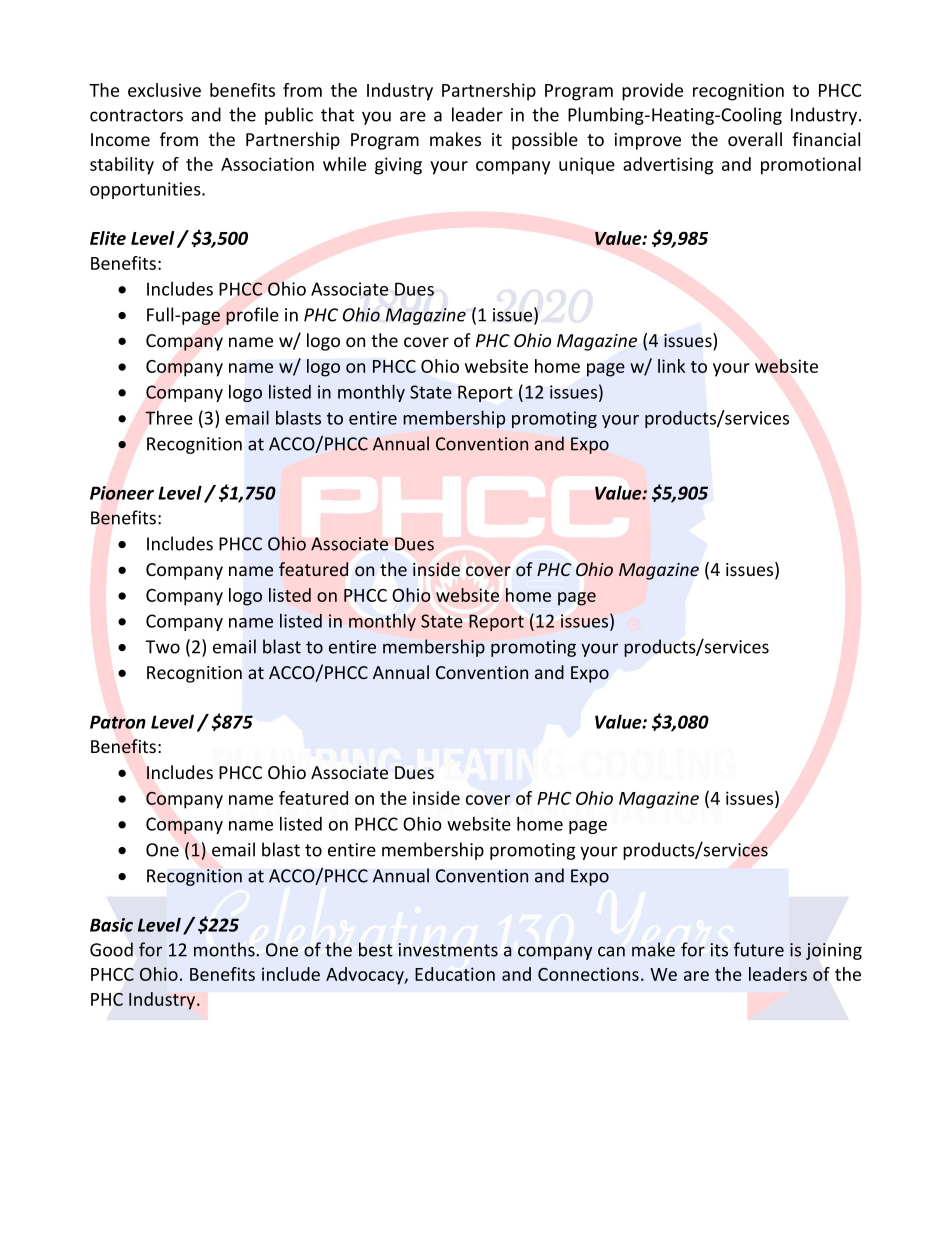 The image size is (952, 1233). I want to click on investments, so click(448, 950).
